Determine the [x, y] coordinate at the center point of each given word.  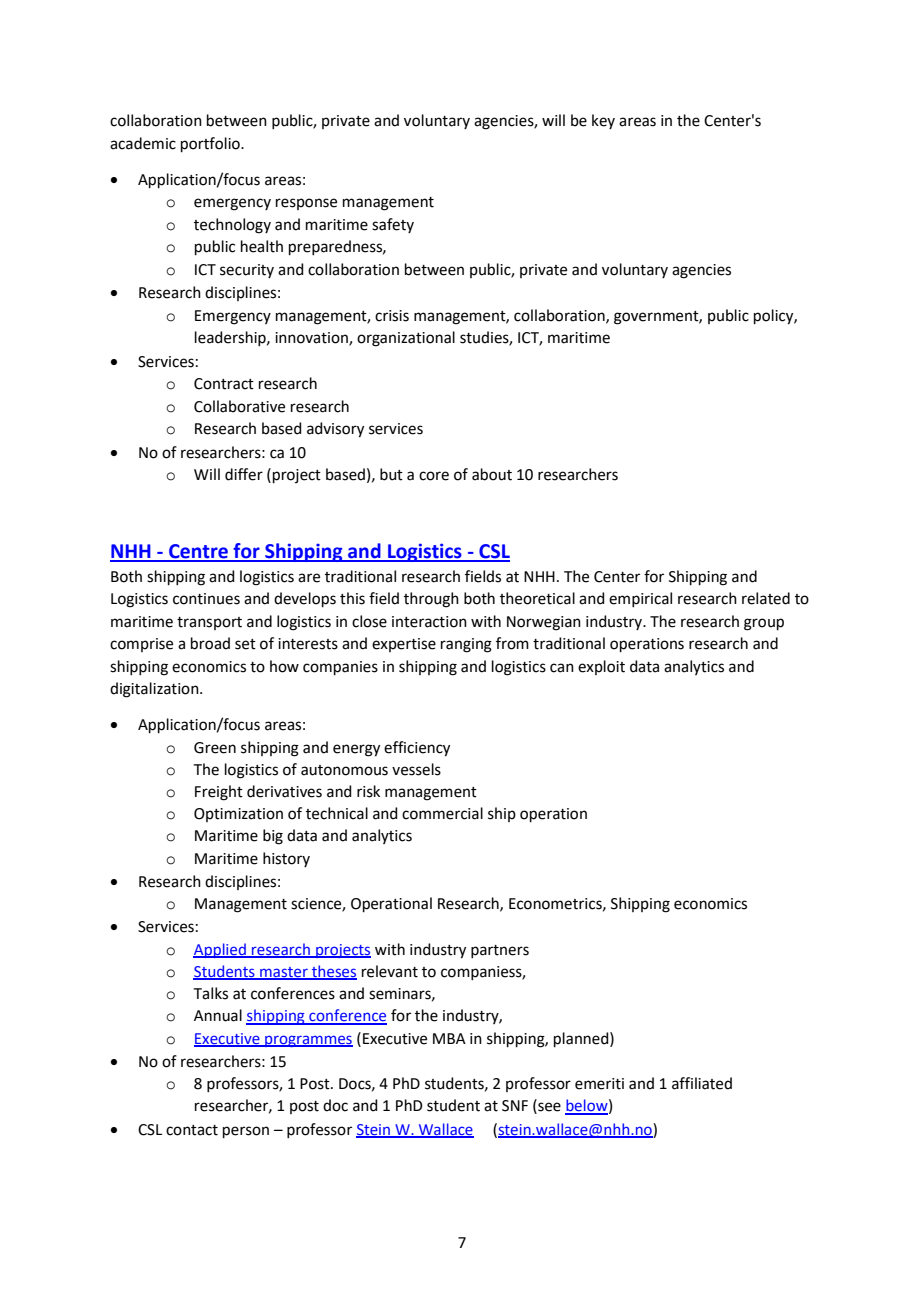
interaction [429, 622]
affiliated [702, 1083]
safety [393, 225]
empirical [640, 599]
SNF [515, 1106]
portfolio [211, 144]
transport [209, 623]
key [603, 121]
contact [192, 1130]
